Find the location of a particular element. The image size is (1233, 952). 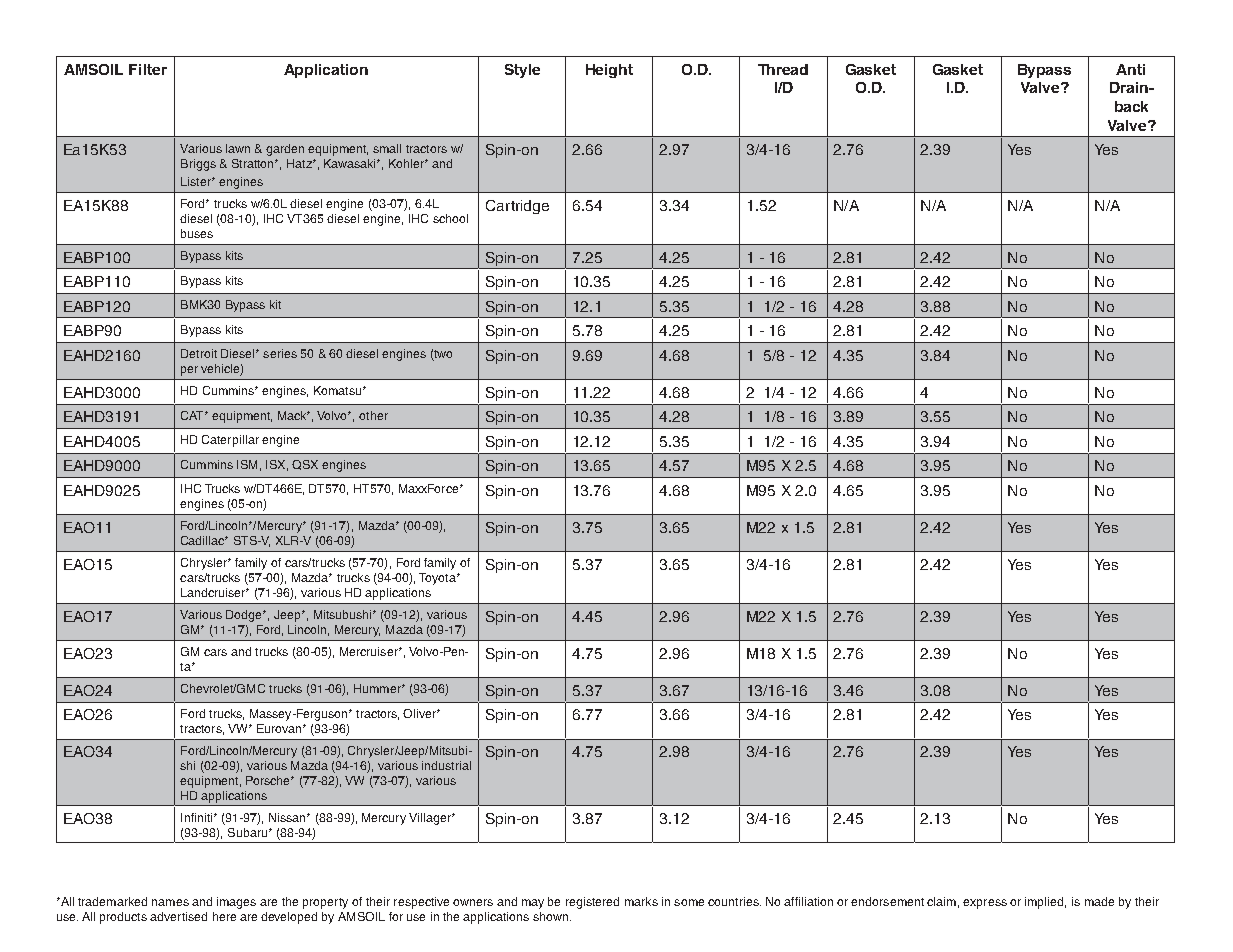

Hummer is located at coordinates (378, 688).
